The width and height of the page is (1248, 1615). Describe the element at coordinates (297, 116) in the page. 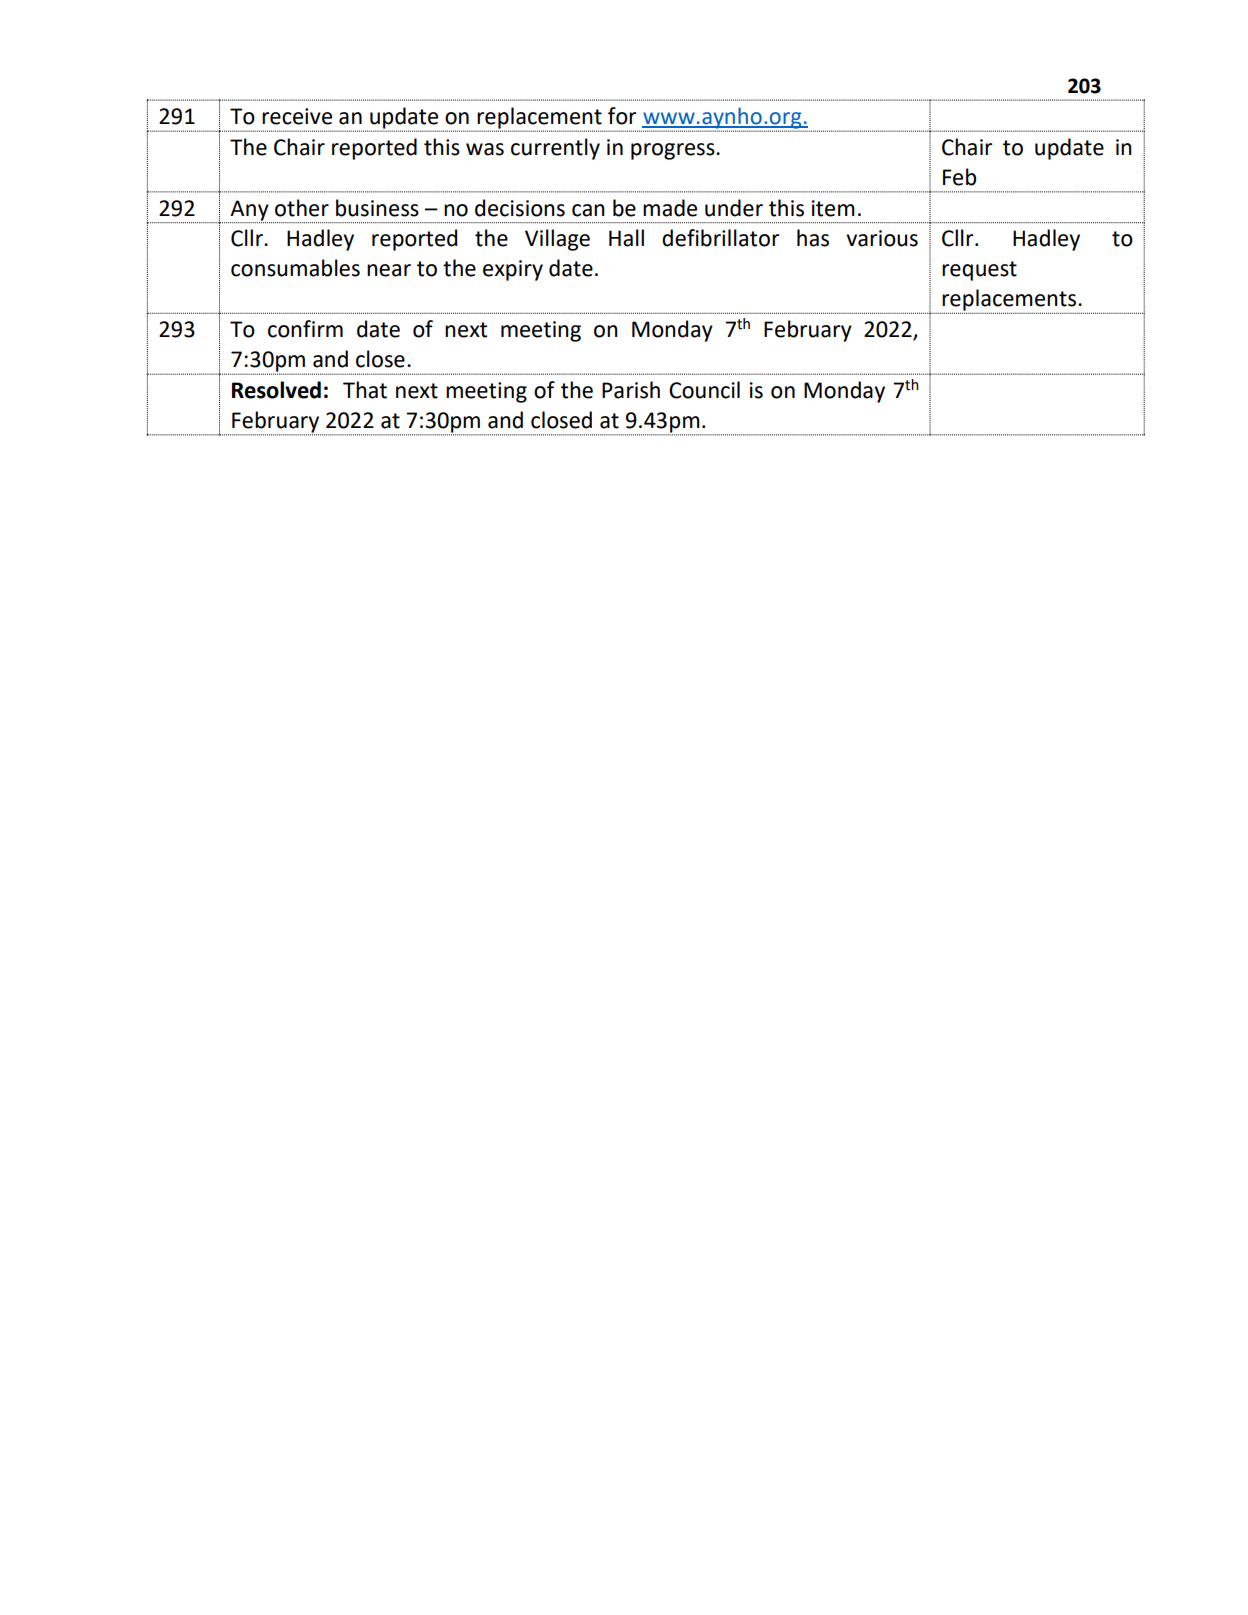

I see `receive` at that location.
